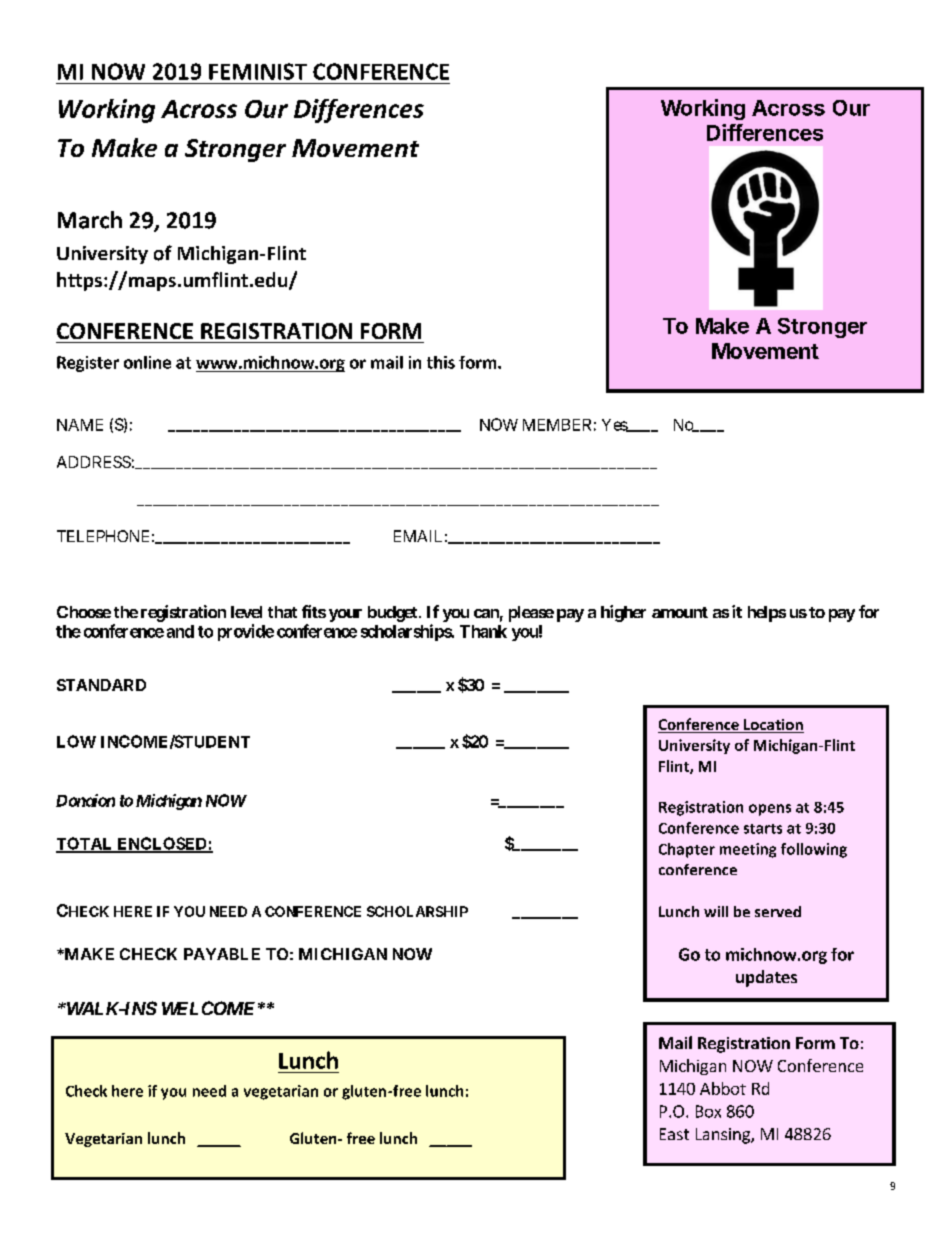 The image size is (952, 1233). I want to click on March, so click(90, 220).
